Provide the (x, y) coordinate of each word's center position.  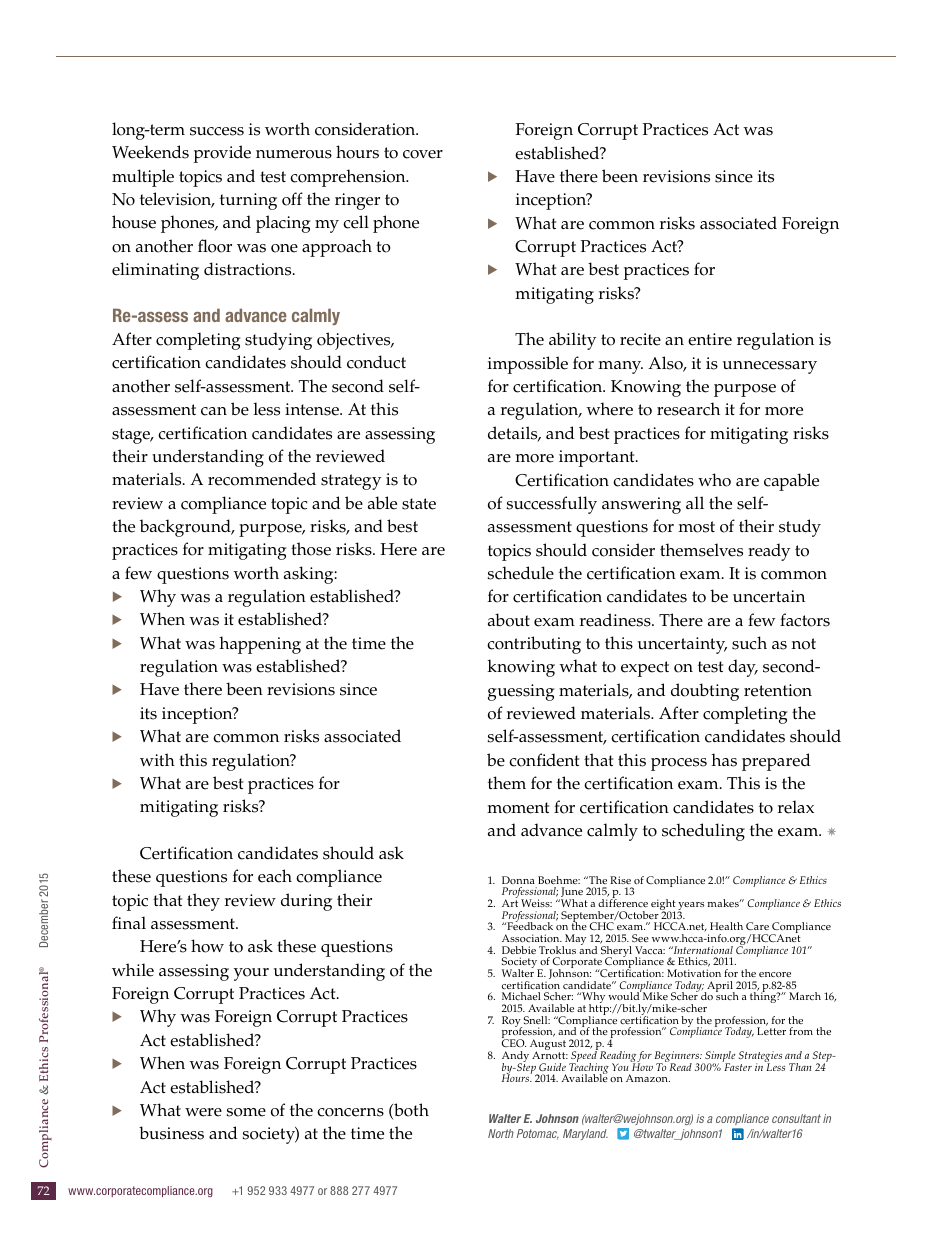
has (724, 760)
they (203, 902)
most (696, 527)
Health (726, 926)
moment (518, 808)
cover (423, 154)
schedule (520, 573)
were (203, 1112)
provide (222, 154)
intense (313, 409)
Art (510, 903)
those (311, 549)
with (157, 759)
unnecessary (770, 367)
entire (710, 339)
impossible (528, 365)
